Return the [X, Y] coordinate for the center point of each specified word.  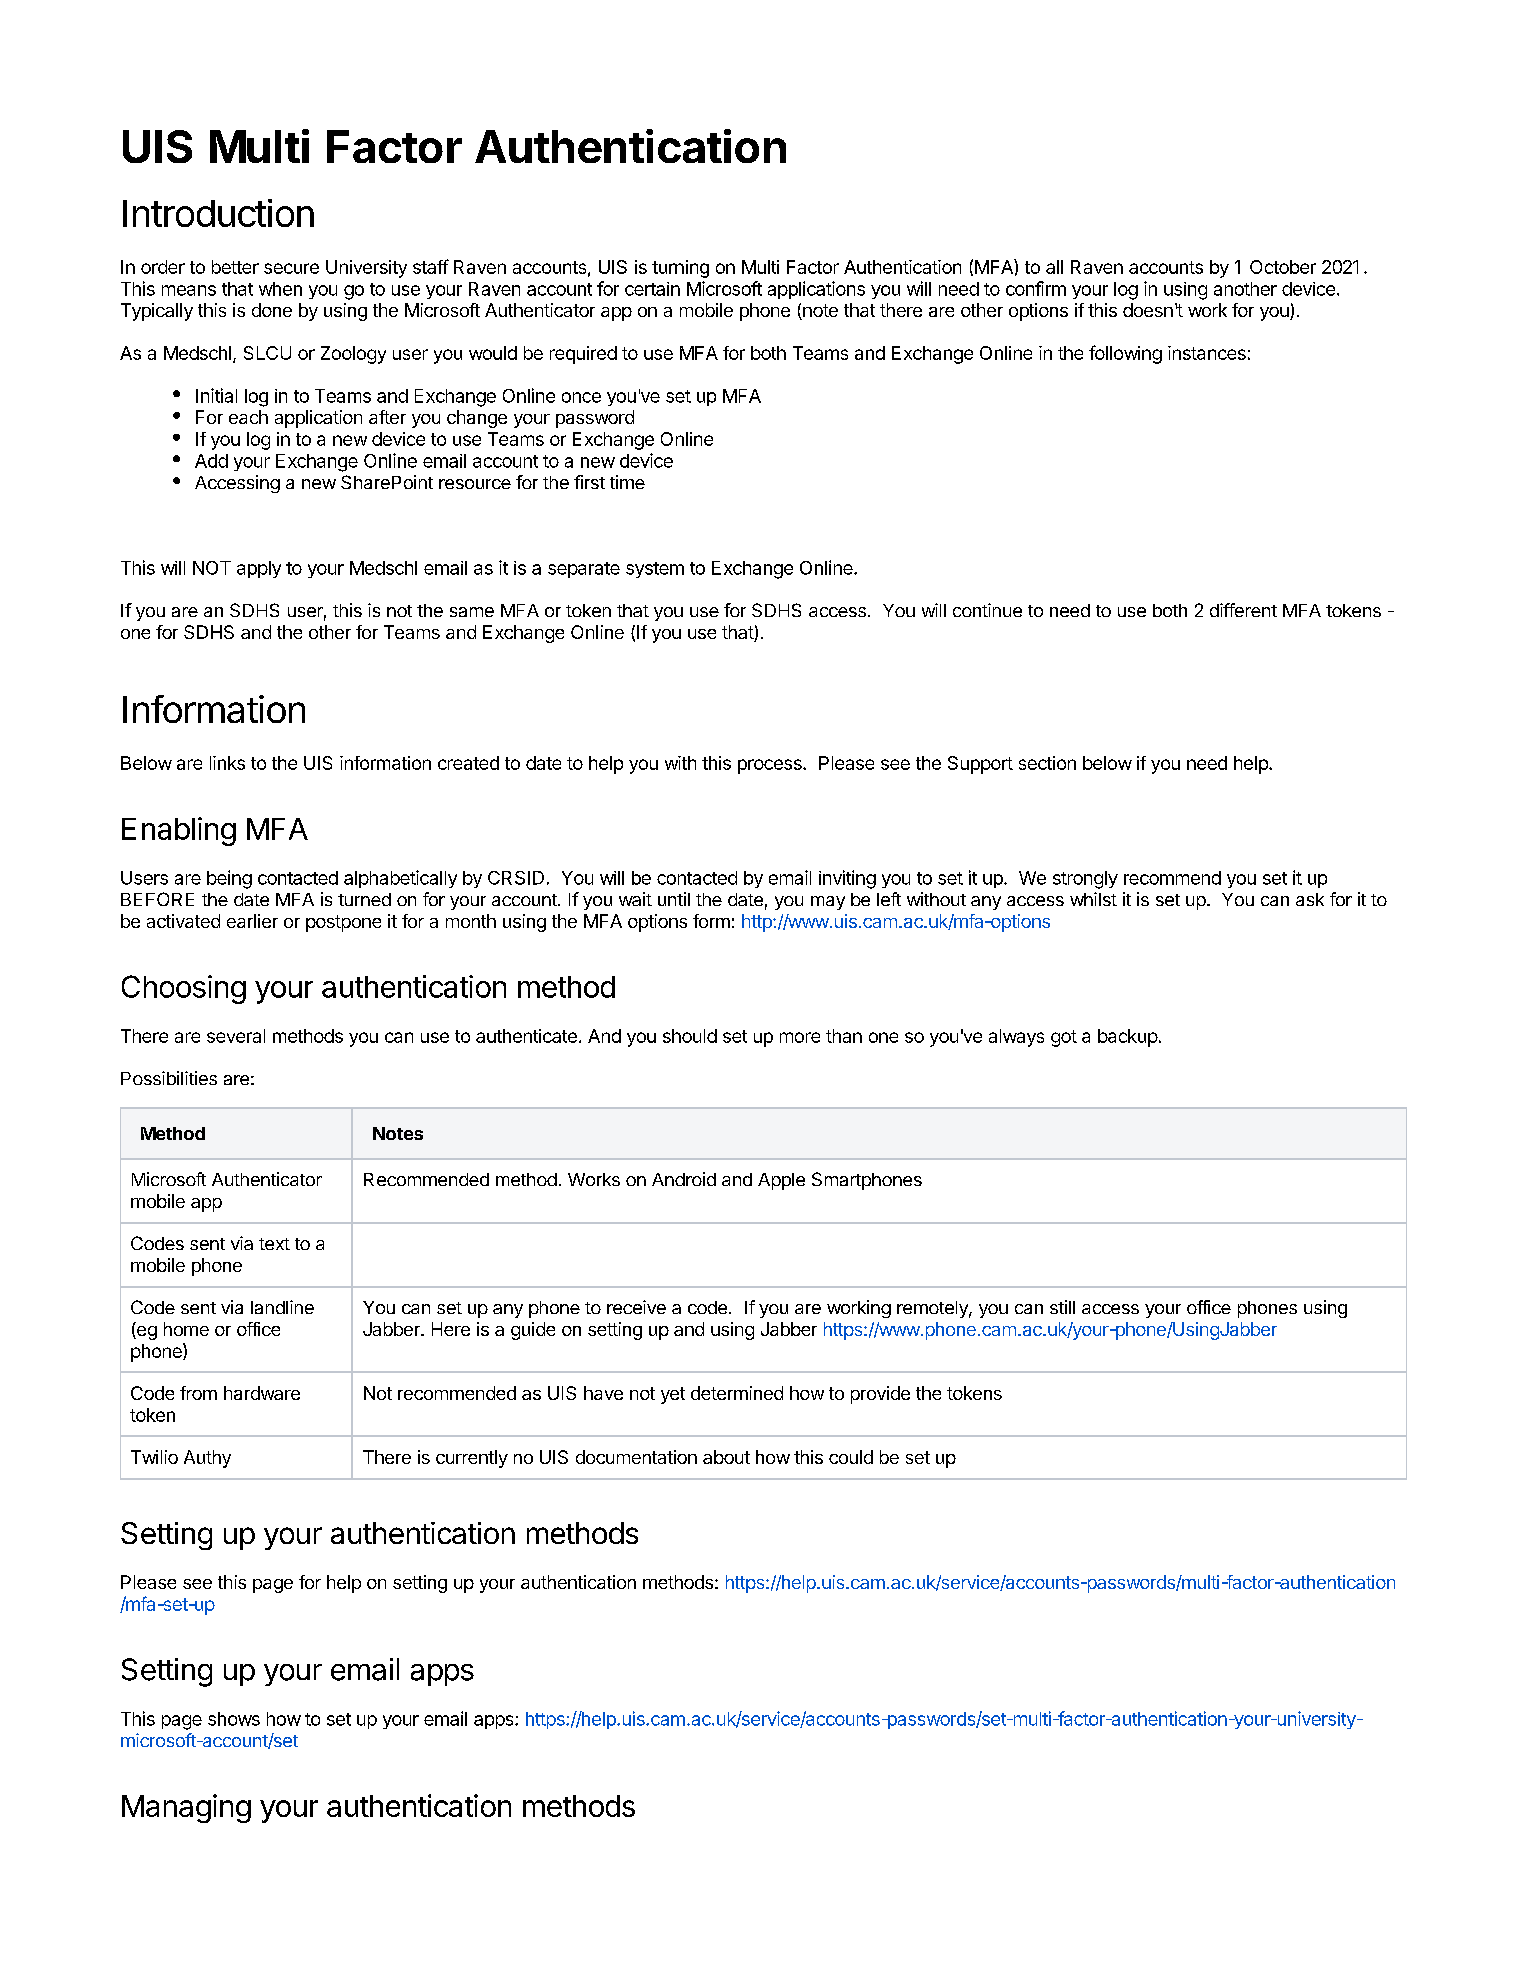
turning [680, 269]
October [1283, 267]
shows [234, 1719]
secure [291, 268]
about [726, 1457]
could [851, 1457]
